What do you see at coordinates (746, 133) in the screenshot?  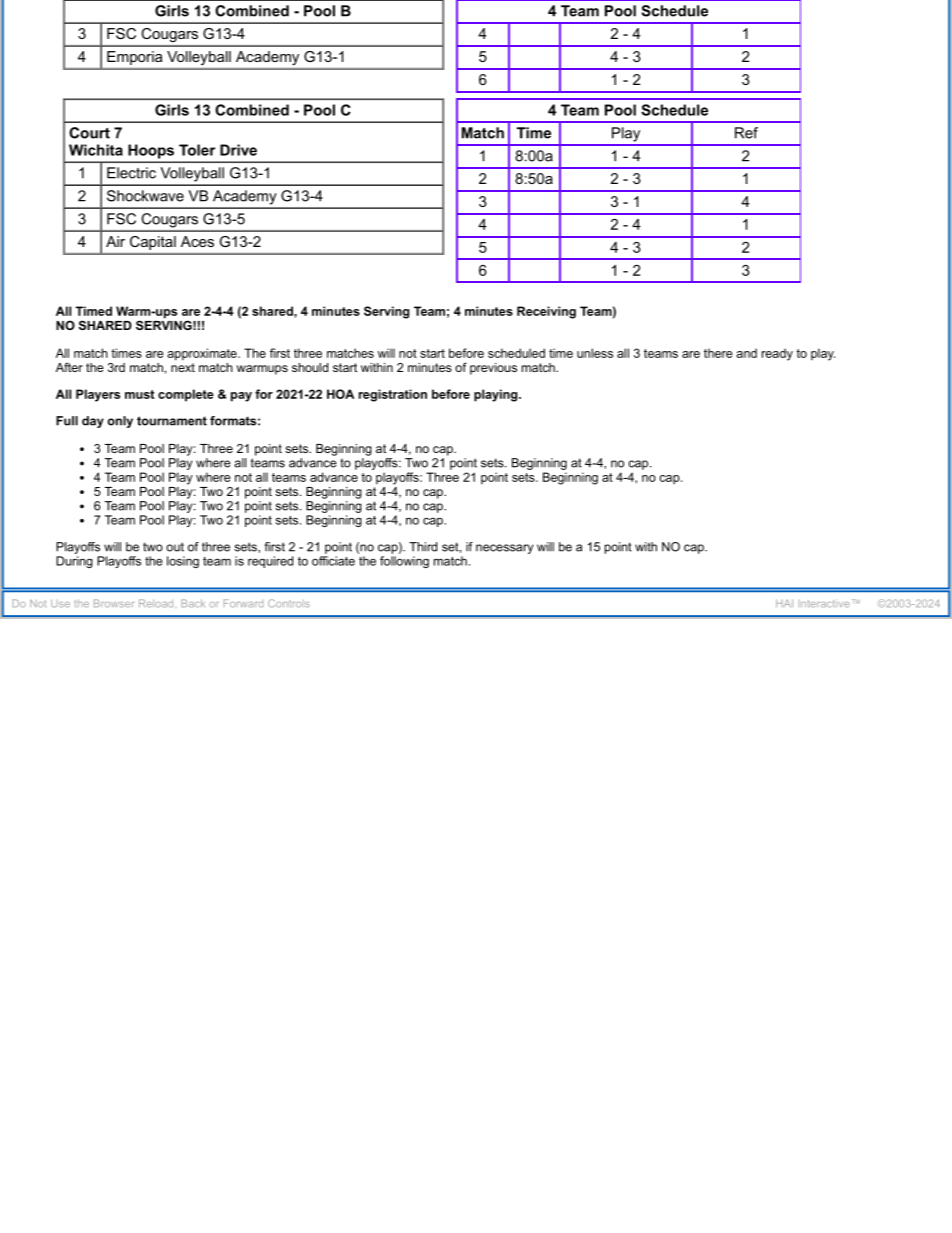 I see `Ref` at bounding box center [746, 133].
